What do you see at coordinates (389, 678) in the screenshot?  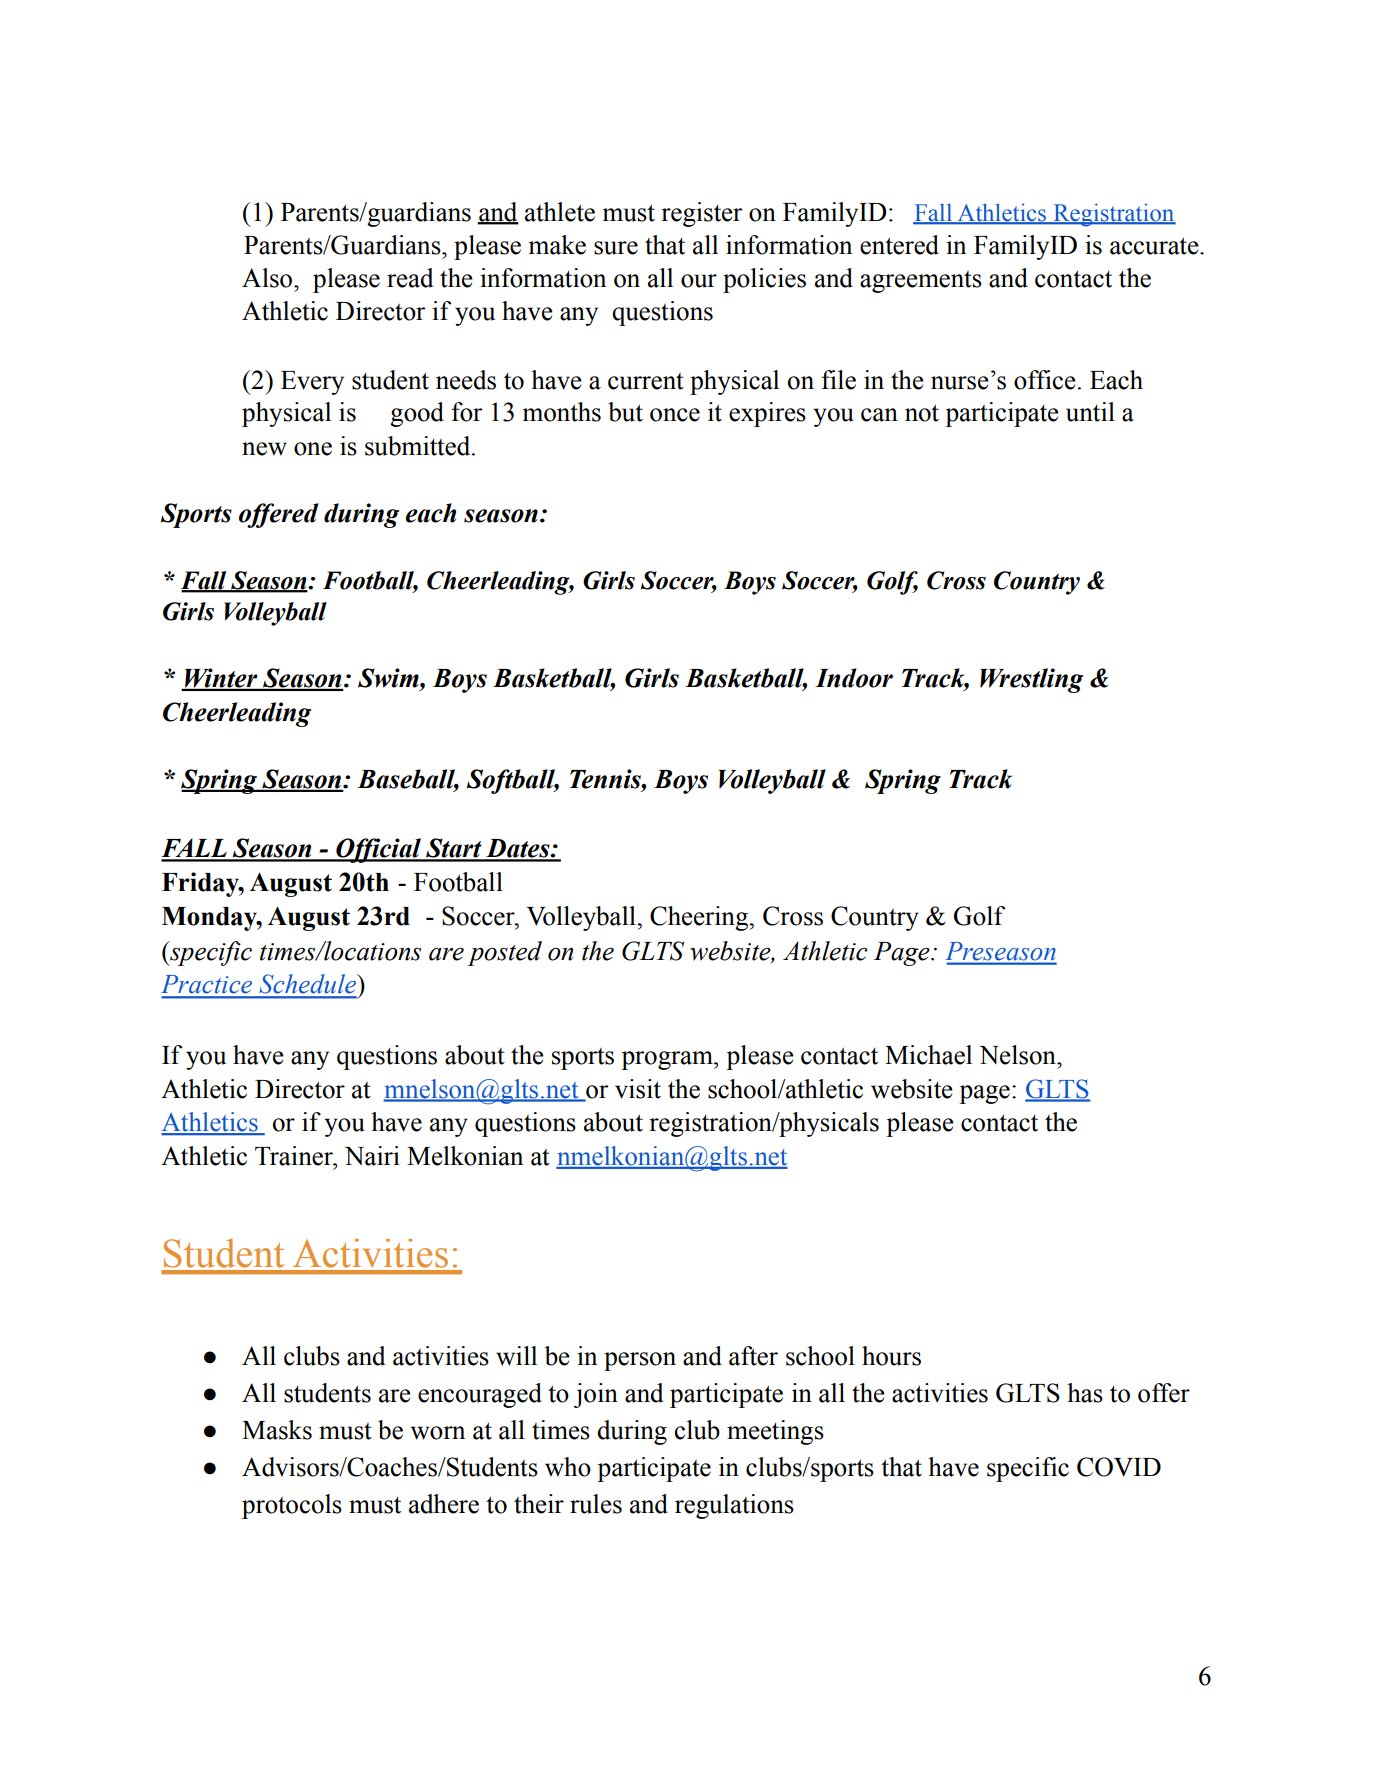 I see `Swim` at bounding box center [389, 678].
